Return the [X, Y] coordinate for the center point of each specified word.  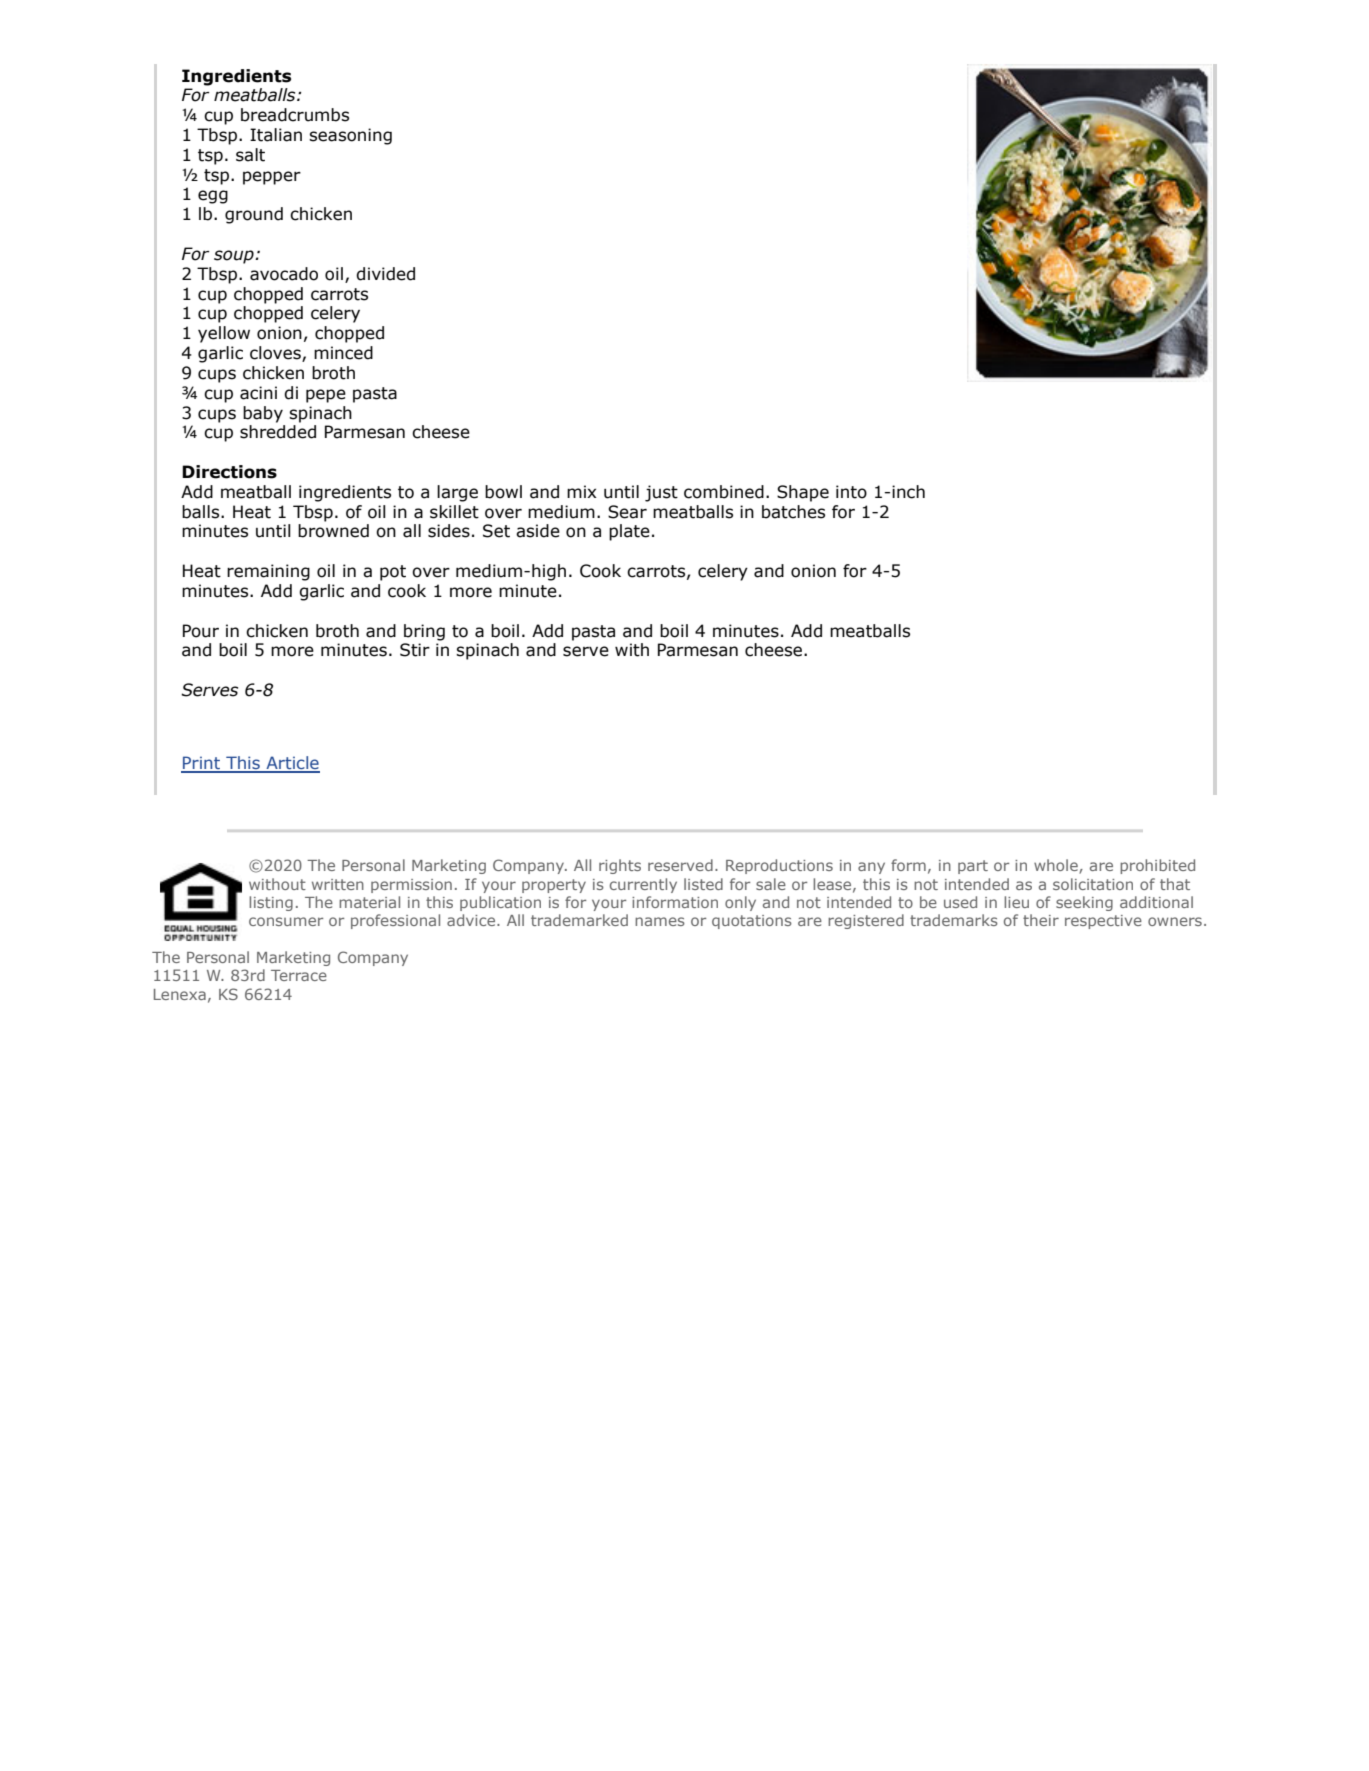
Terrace [299, 975]
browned [333, 531]
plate [629, 532]
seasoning [350, 136]
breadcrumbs [295, 115]
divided [385, 274]
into [851, 492]
